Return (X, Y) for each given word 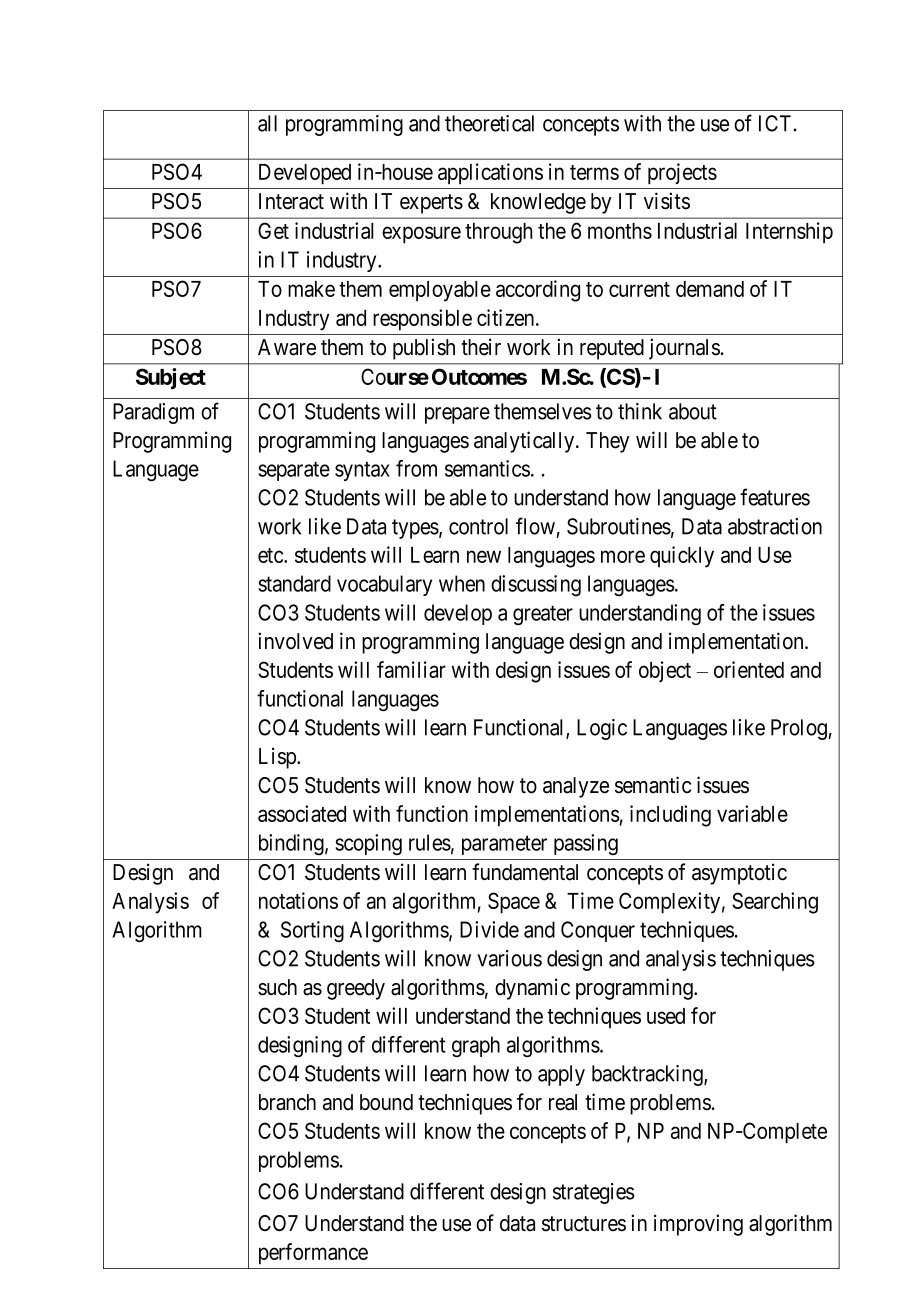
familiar (411, 669)
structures (584, 1224)
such (277, 987)
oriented (749, 669)
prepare (457, 415)
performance (313, 1254)
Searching (775, 903)
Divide (489, 929)
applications (490, 173)
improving (698, 1225)
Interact (291, 201)
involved (295, 641)
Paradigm (153, 413)
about (693, 411)
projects (682, 174)
